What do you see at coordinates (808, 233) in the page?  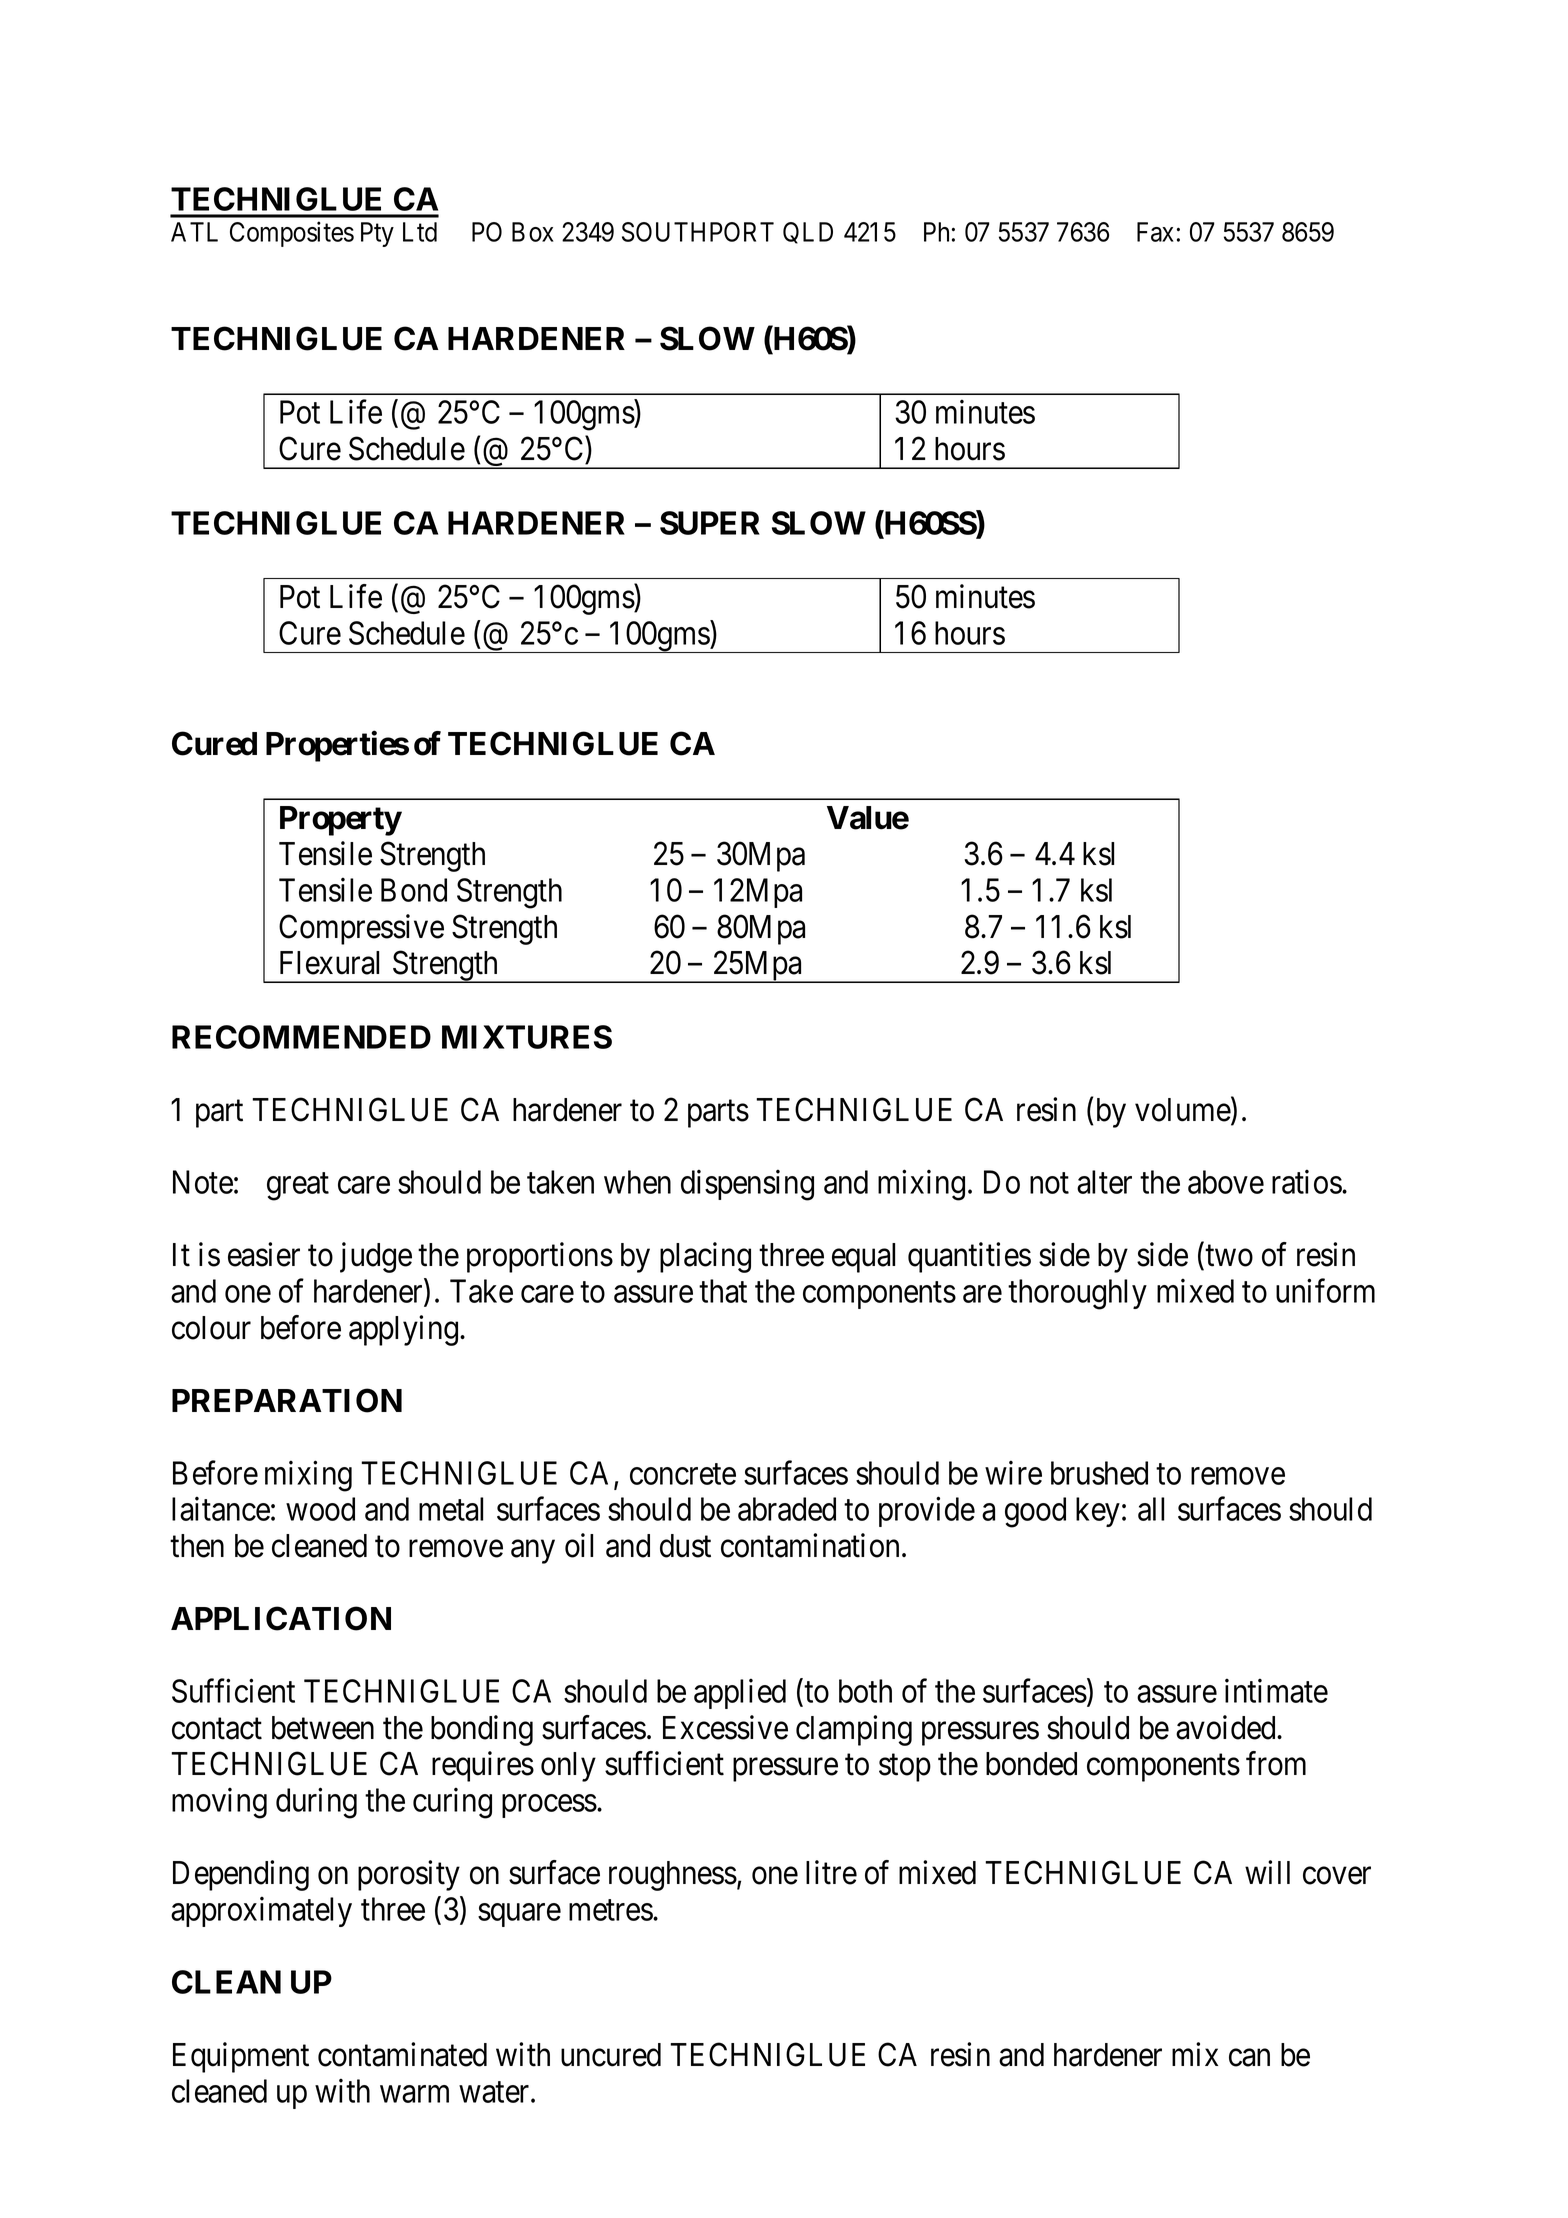 I see `QLD` at bounding box center [808, 233].
